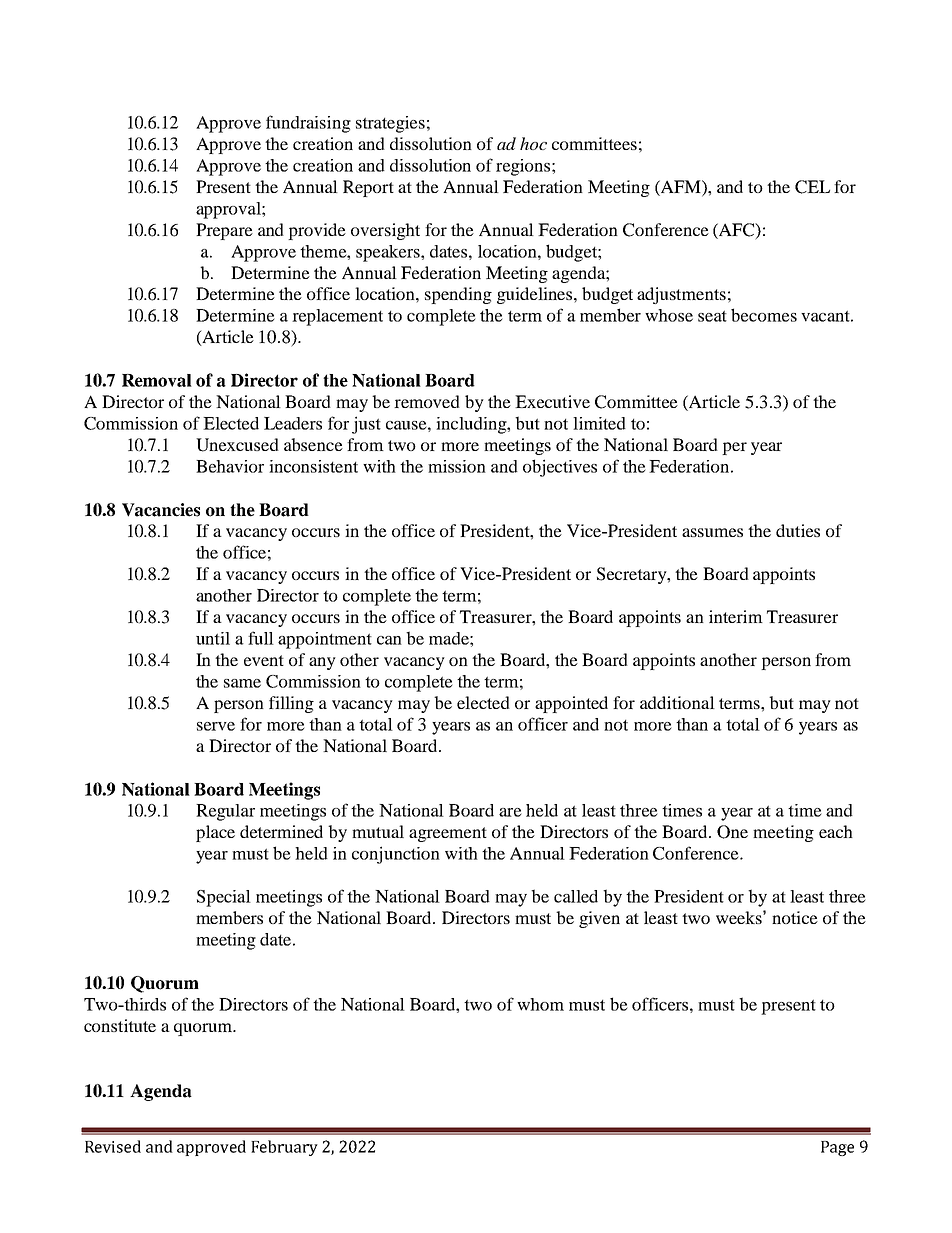 This document has width=952, height=1233. I want to click on February, so click(284, 1148).
